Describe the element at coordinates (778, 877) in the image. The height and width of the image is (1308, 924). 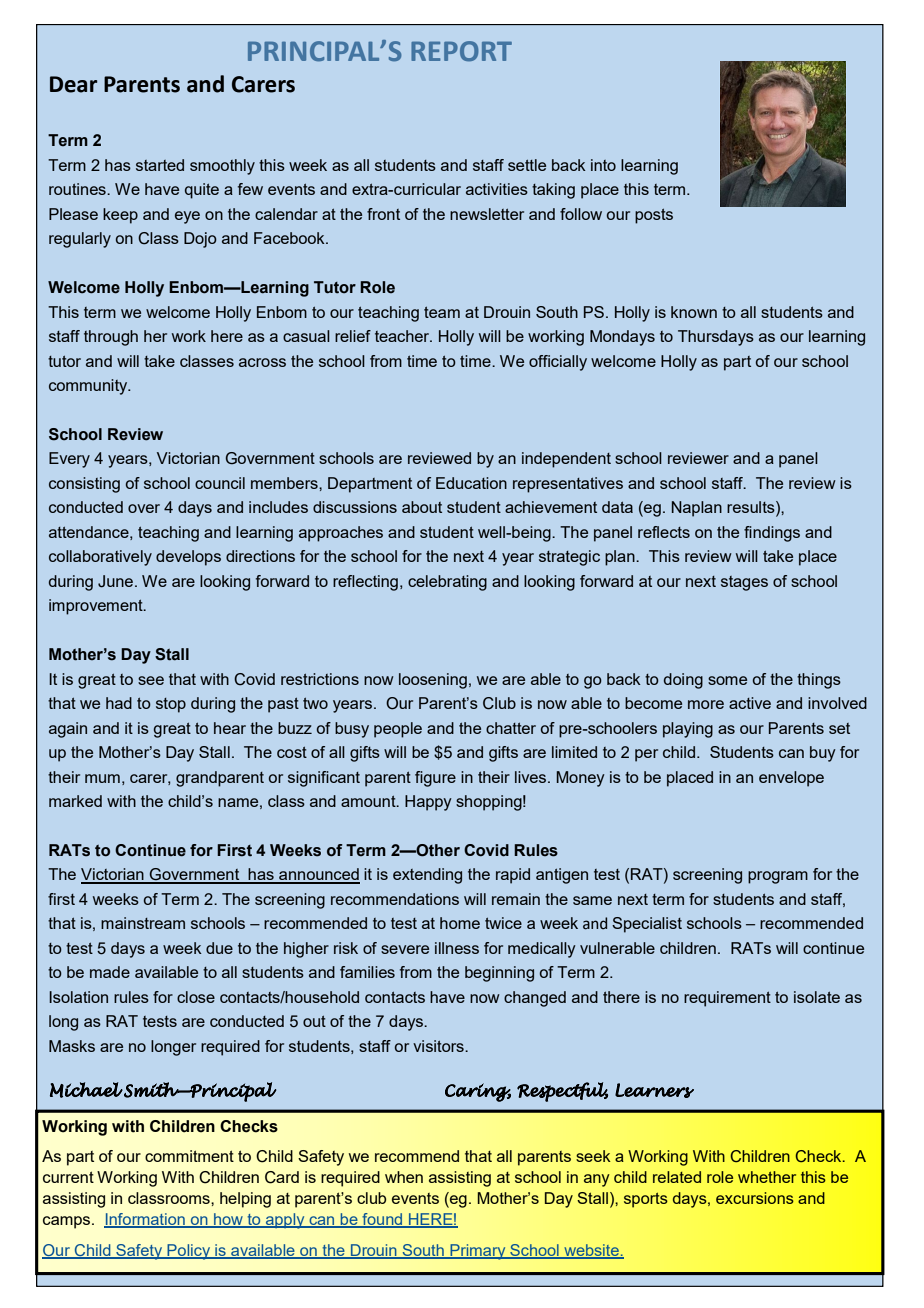
I see `program` at that location.
